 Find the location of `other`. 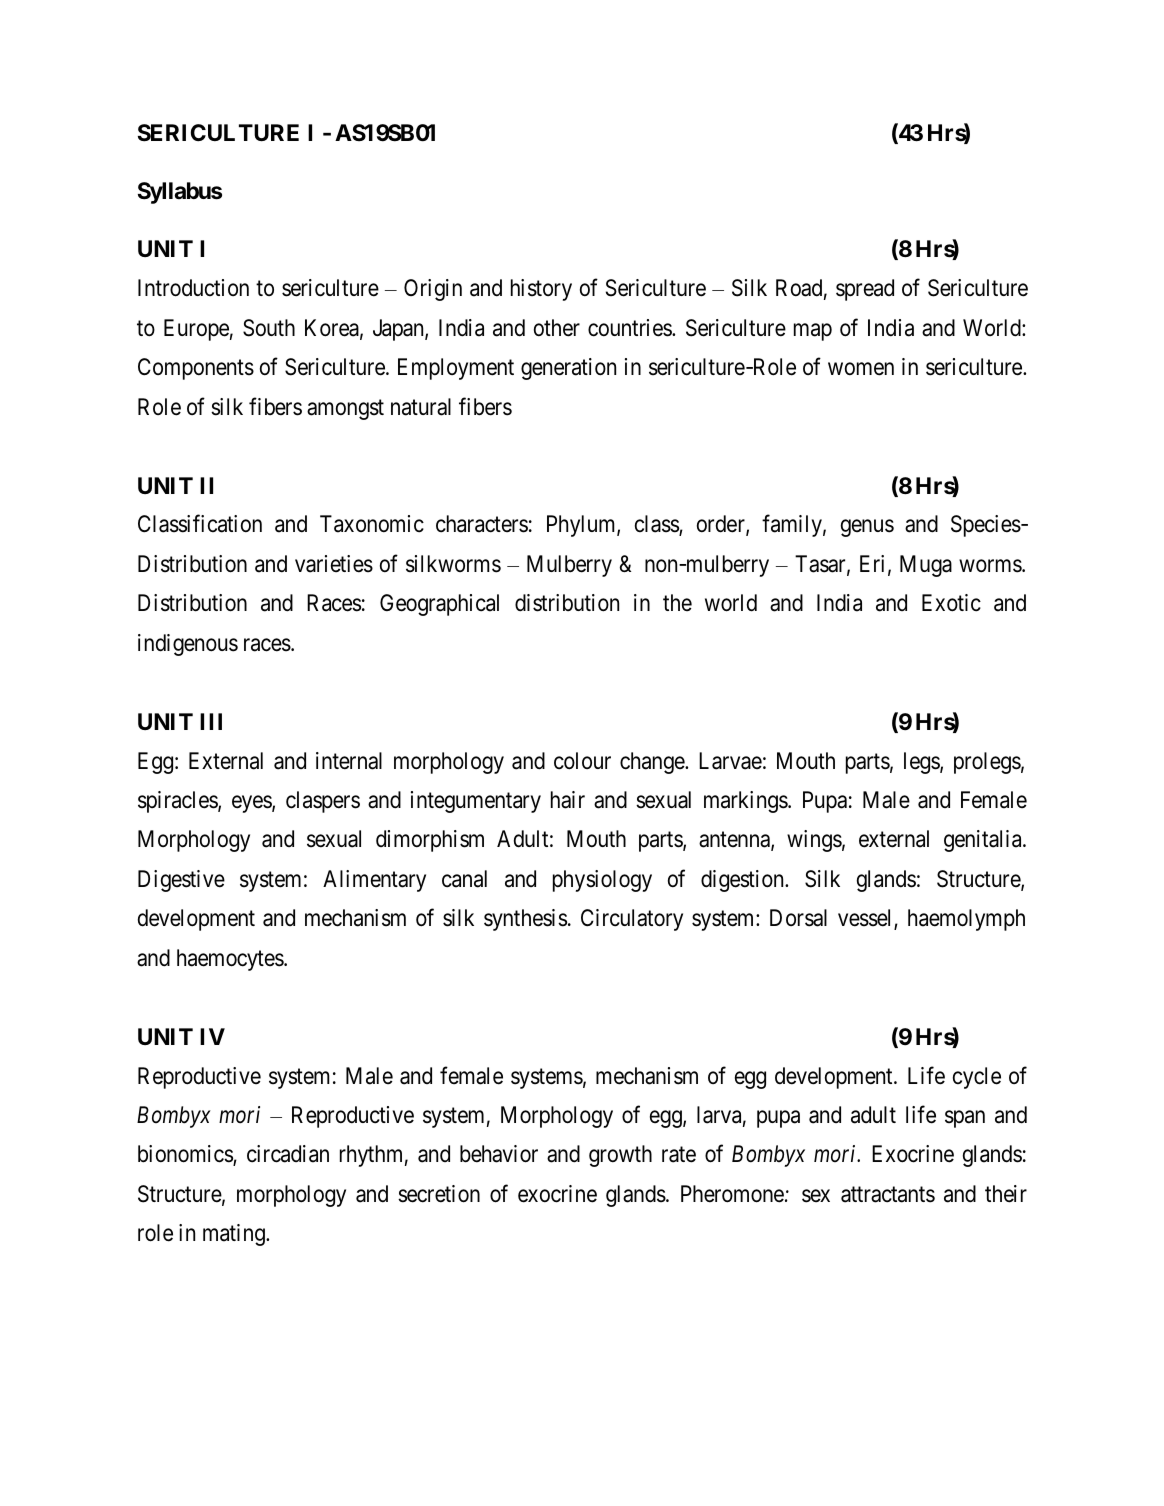

other is located at coordinates (557, 328).
